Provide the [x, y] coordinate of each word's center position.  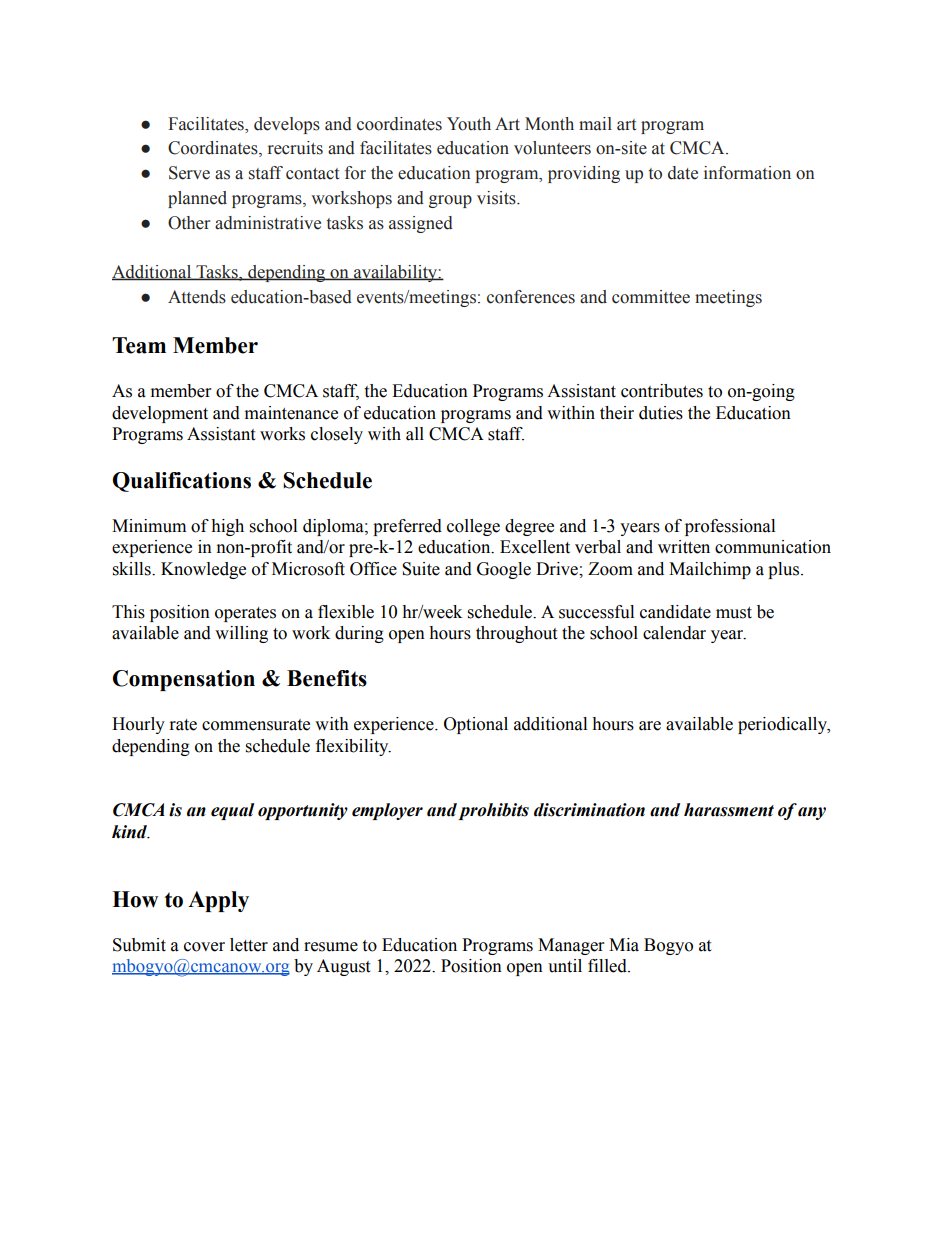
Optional [476, 725]
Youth [469, 124]
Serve [189, 173]
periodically [783, 725]
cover [204, 947]
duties [661, 413]
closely [337, 435]
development [160, 414]
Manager [571, 946]
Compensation [184, 680]
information [747, 173]
